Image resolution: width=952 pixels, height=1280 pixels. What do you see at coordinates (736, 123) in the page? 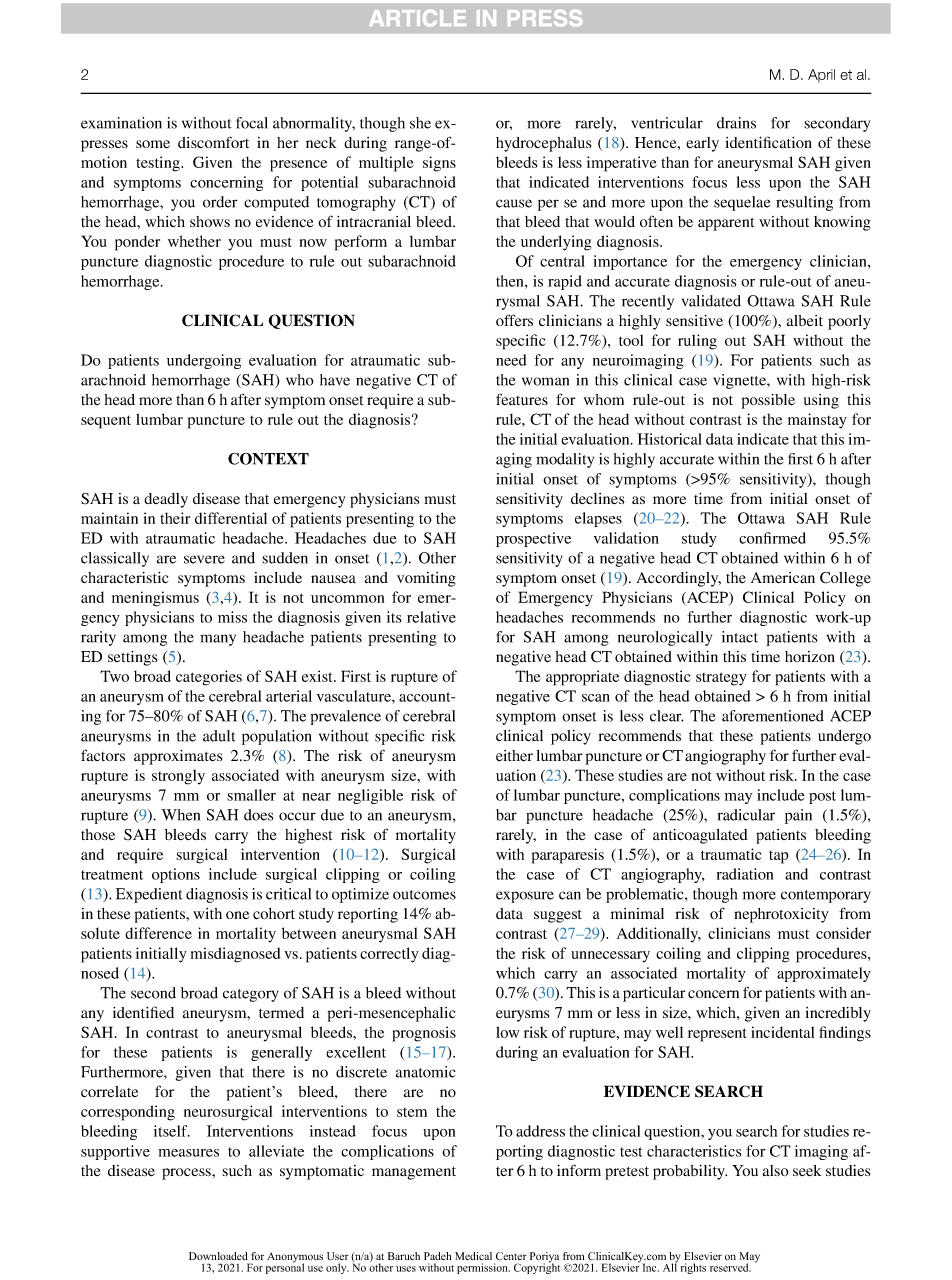
I see `drains` at bounding box center [736, 123].
